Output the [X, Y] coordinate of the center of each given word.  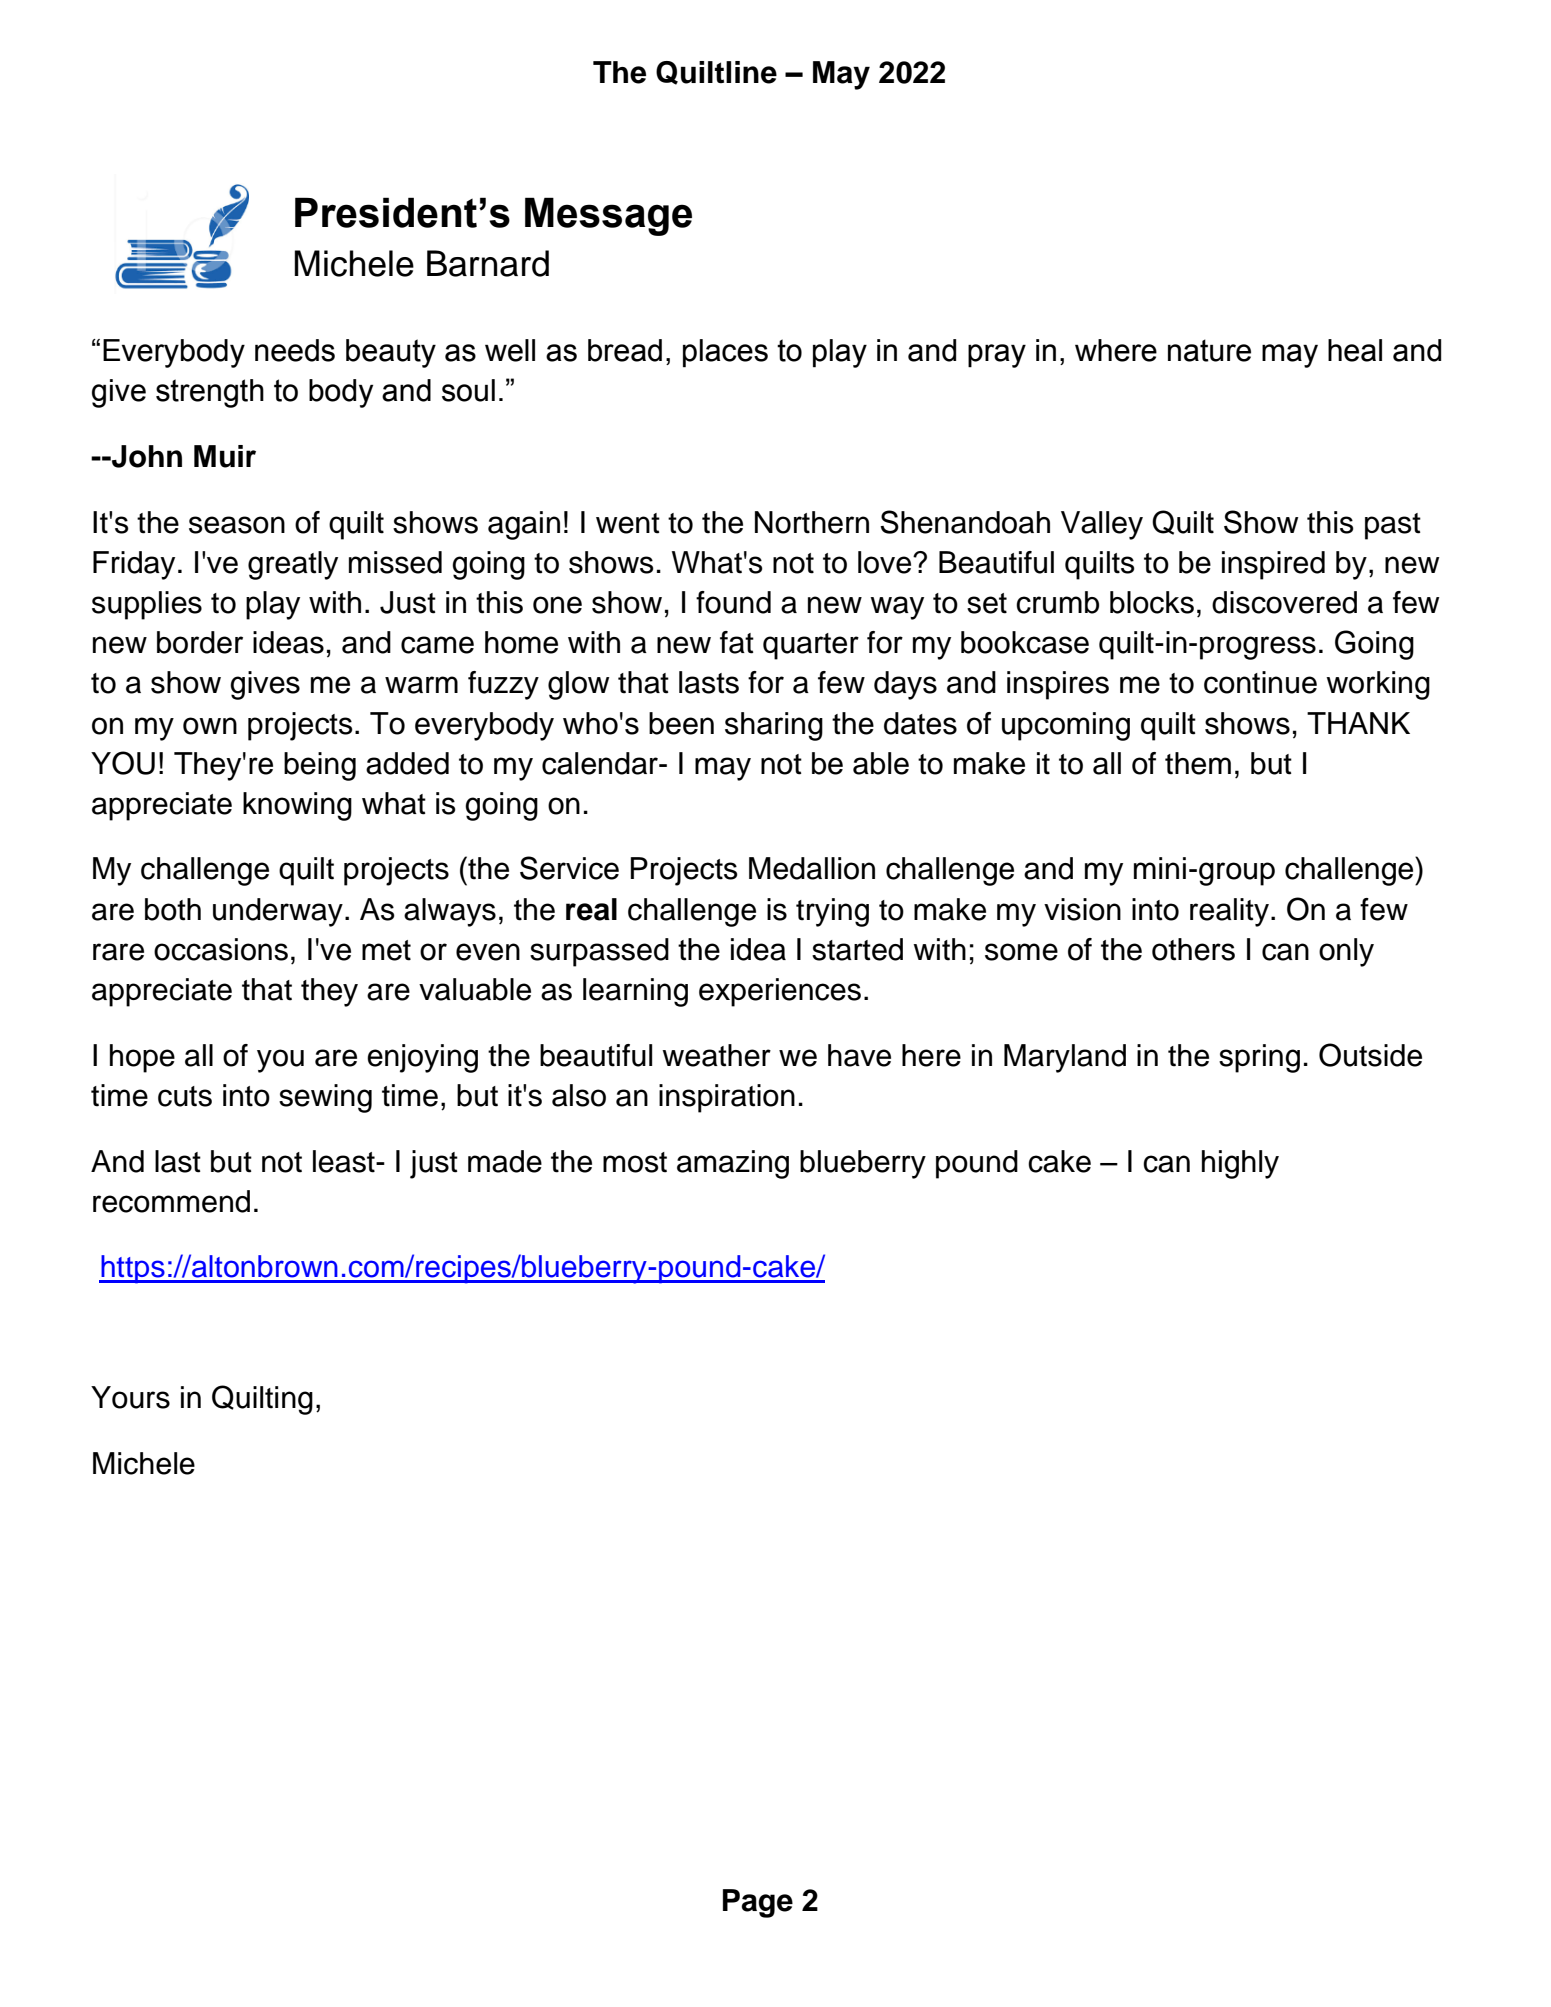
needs [295, 350]
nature [1209, 350]
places [725, 353]
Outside [1370, 1055]
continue [1260, 682]
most [635, 1162]
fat [737, 642]
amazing [733, 1164]
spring [1259, 1058]
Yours [130, 1397]
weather [716, 1055]
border [200, 642]
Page [758, 1903]
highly [1240, 1164]
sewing [325, 1098]
